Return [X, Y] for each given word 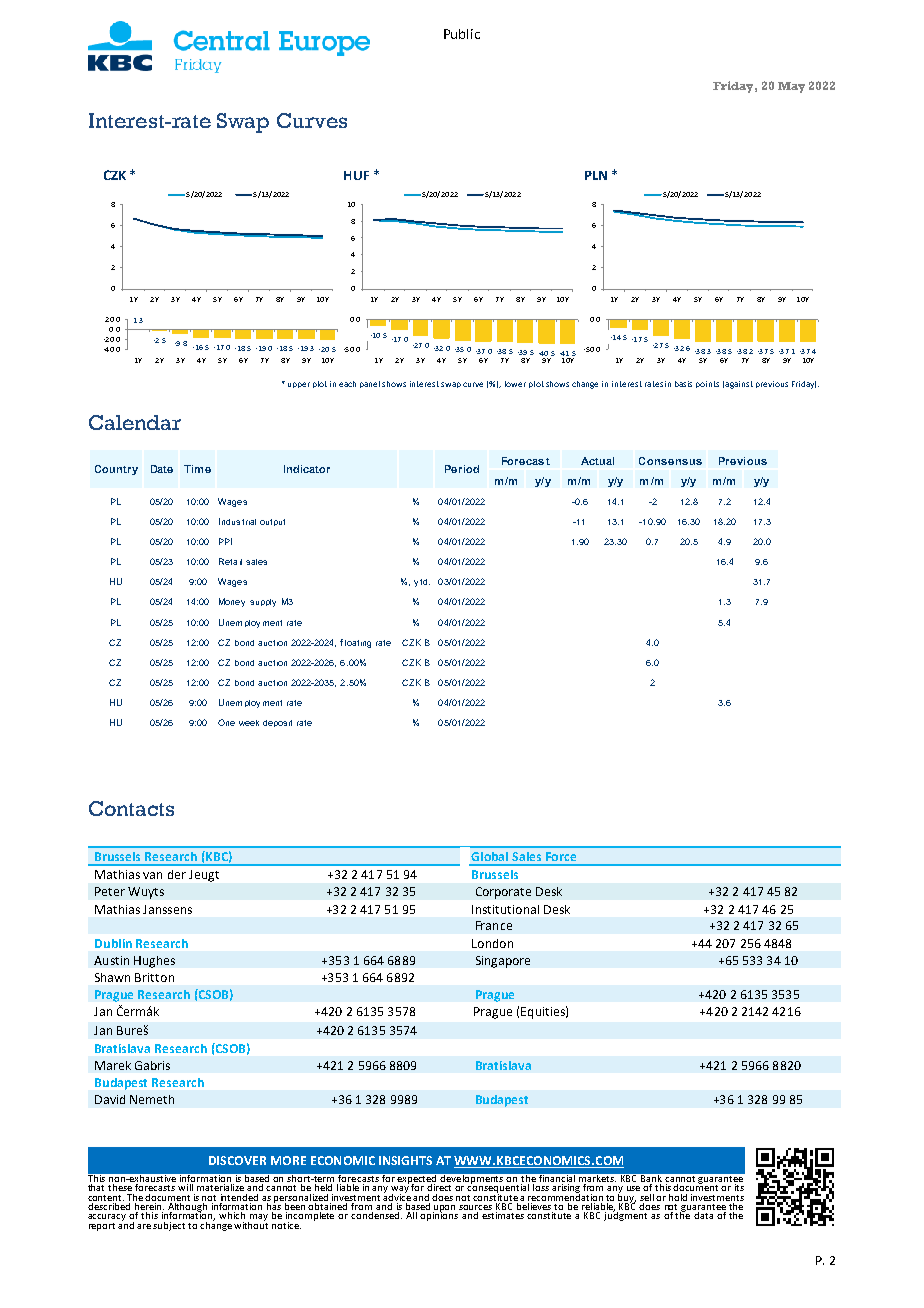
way [400, 1191]
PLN [596, 175]
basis [683, 384]
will [185, 1187]
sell [647, 1197]
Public [462, 34]
